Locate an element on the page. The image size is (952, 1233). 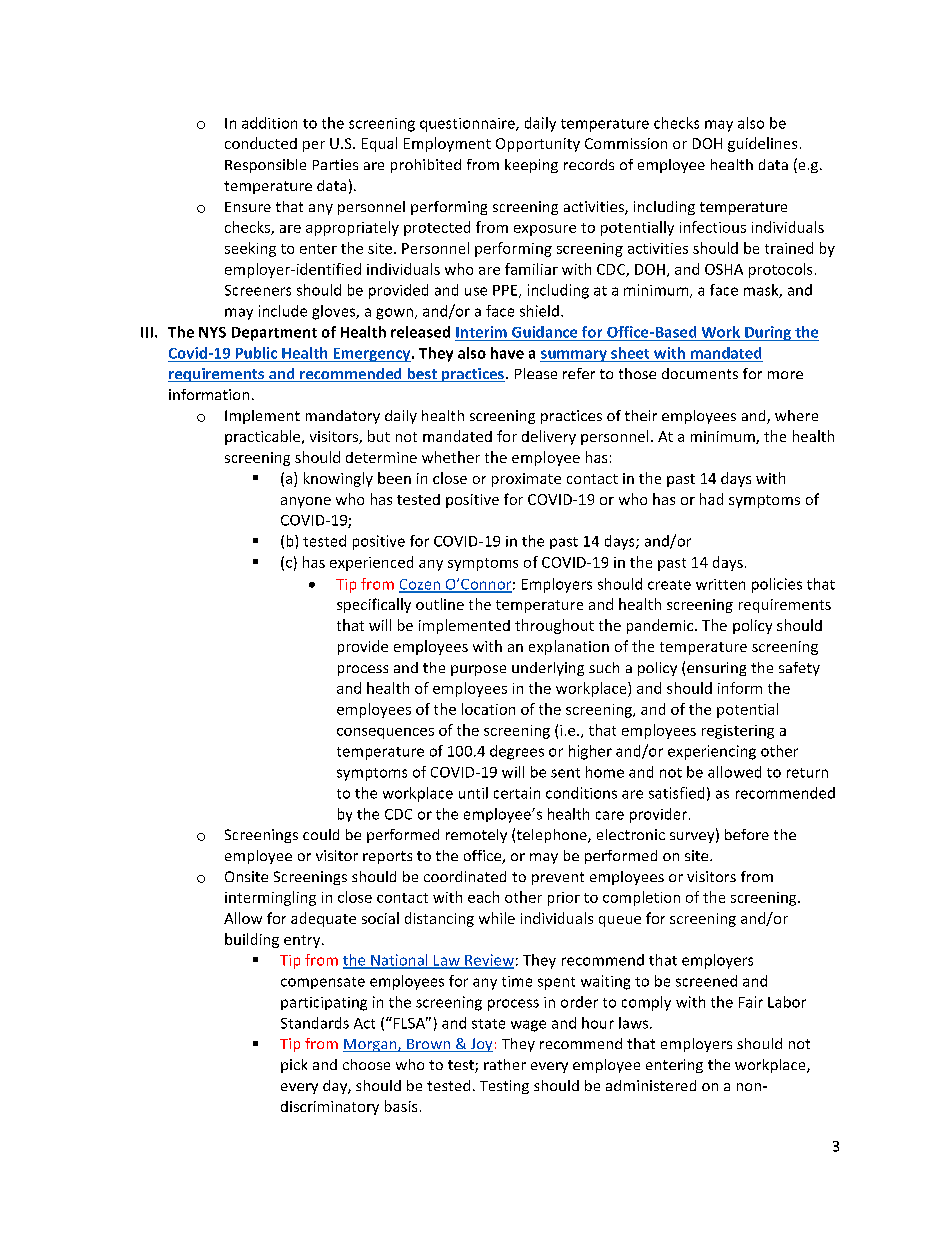
whether is located at coordinates (451, 457).
